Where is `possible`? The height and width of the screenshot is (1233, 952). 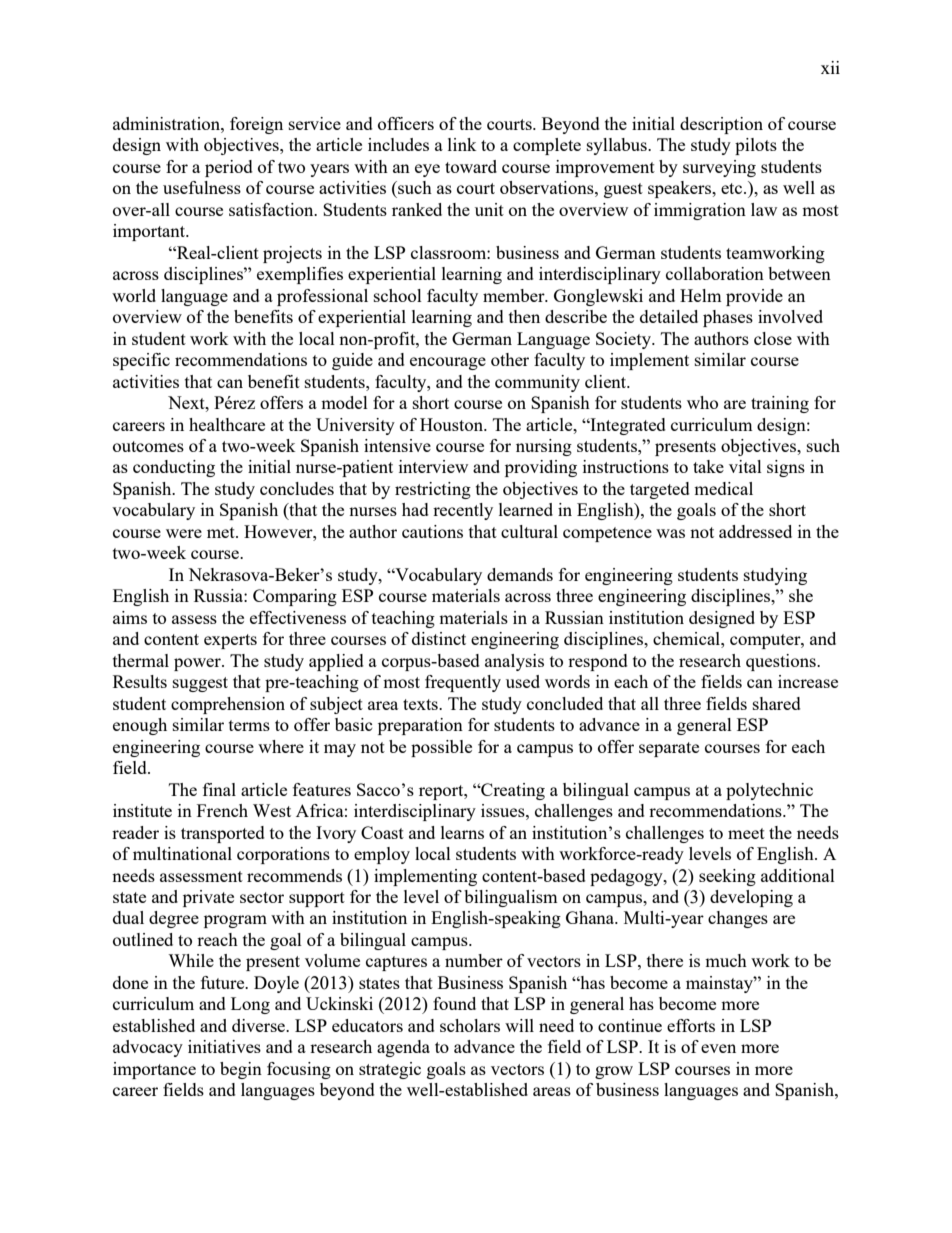
possible is located at coordinates (441, 748).
